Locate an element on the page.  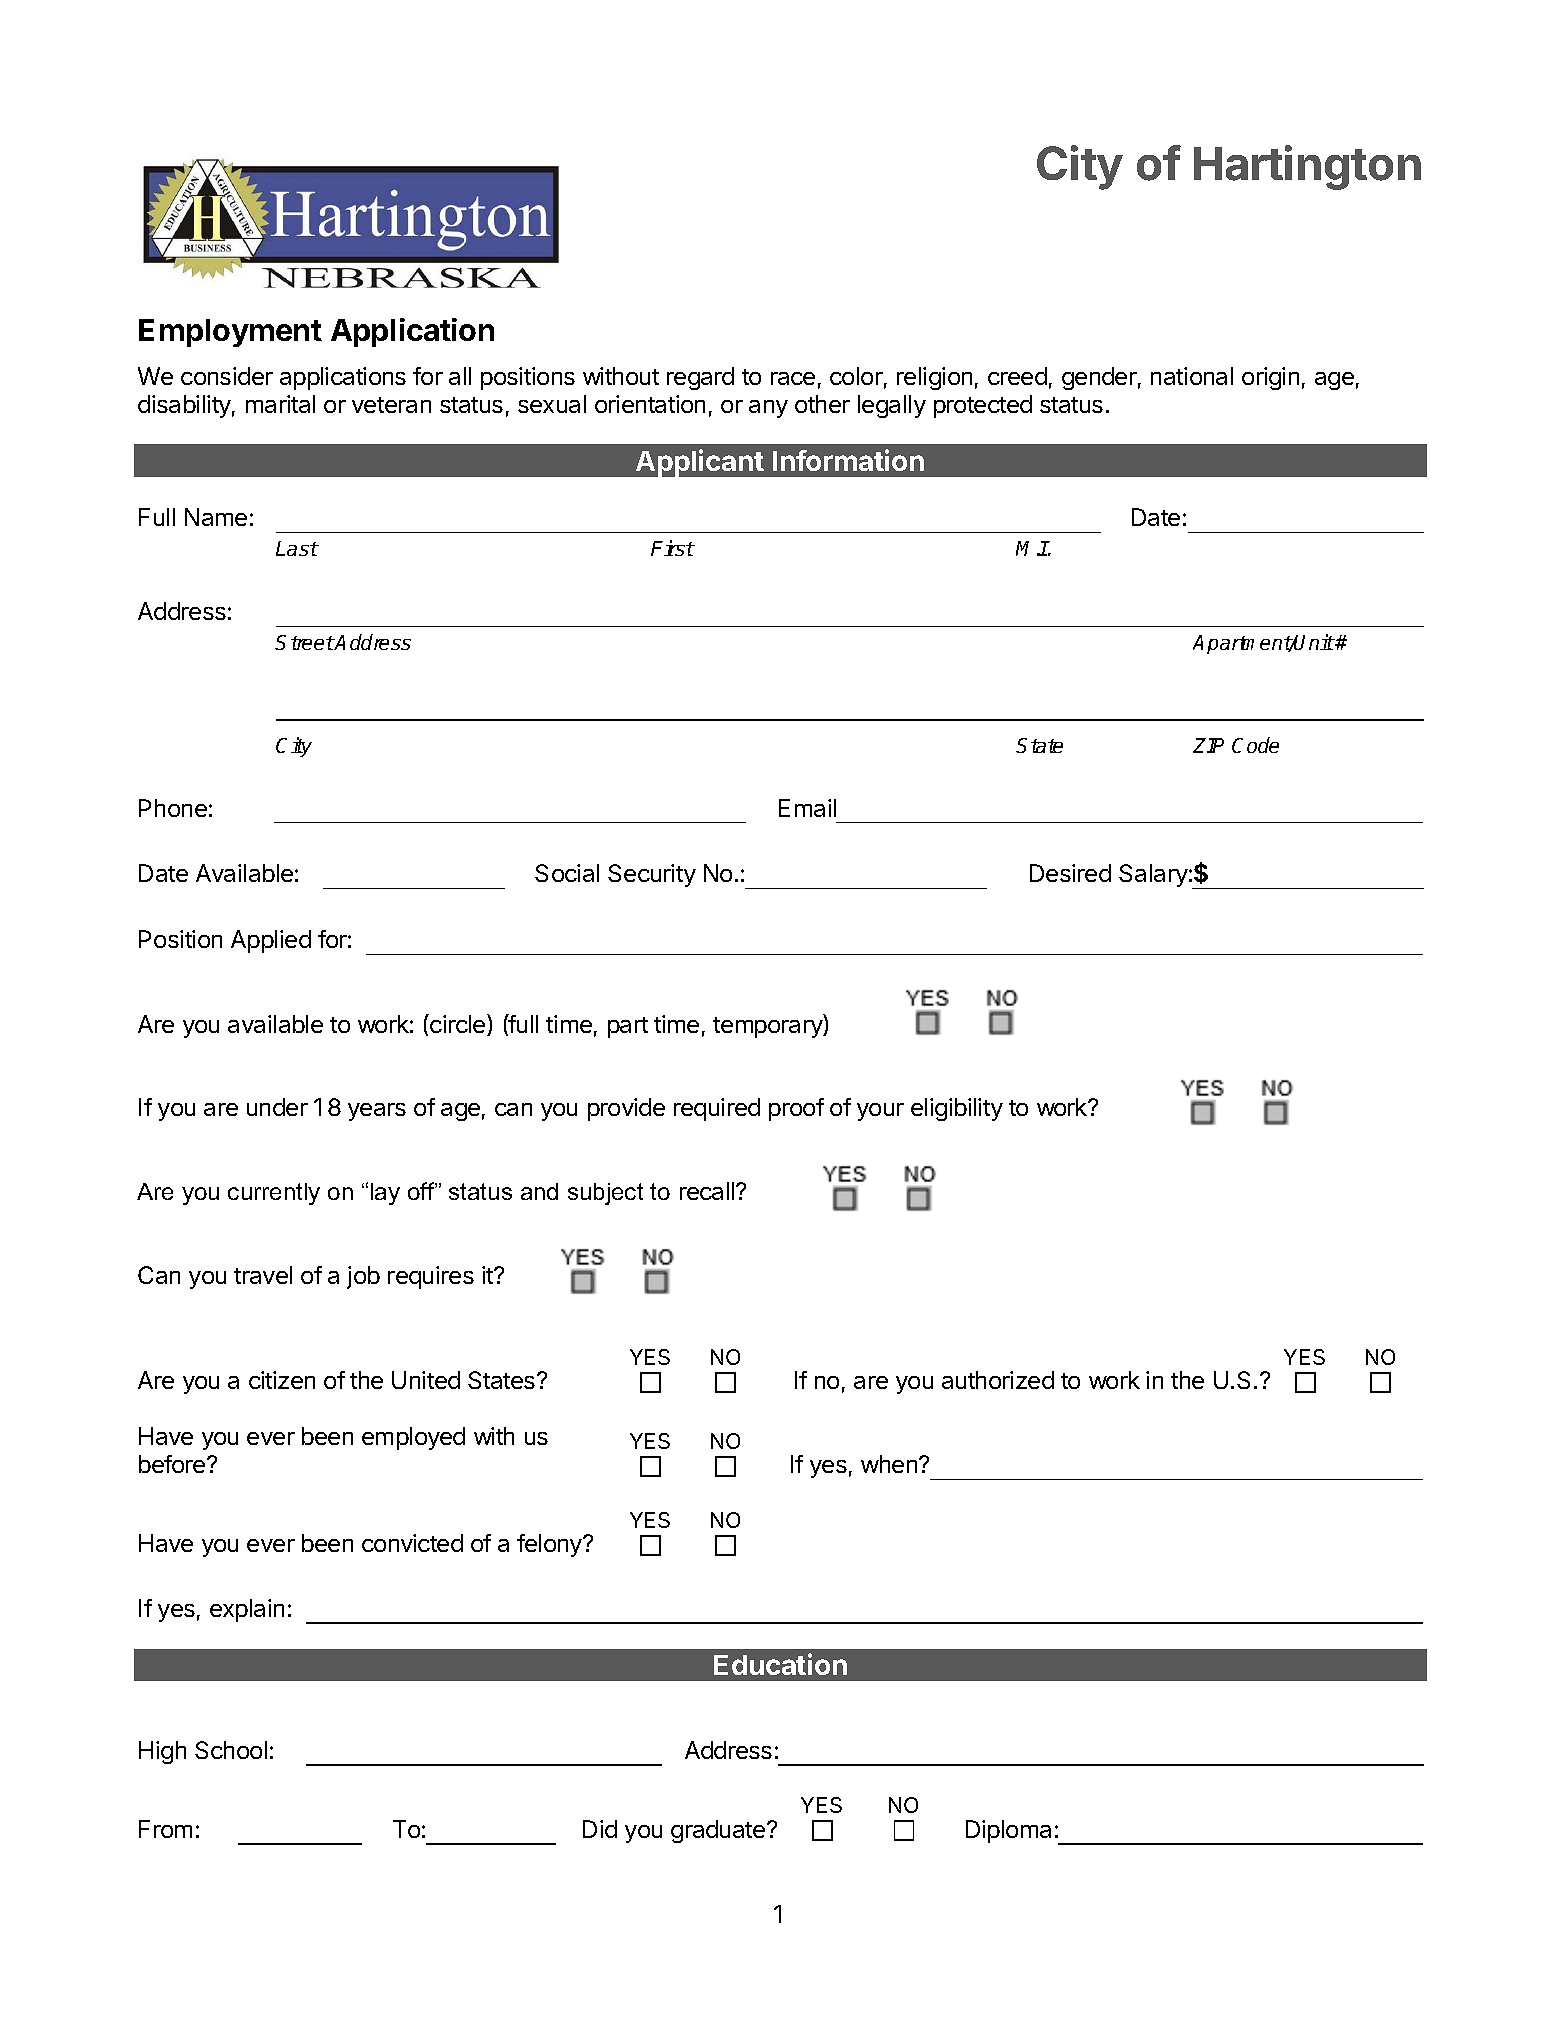
eligibility is located at coordinates (957, 1109).
